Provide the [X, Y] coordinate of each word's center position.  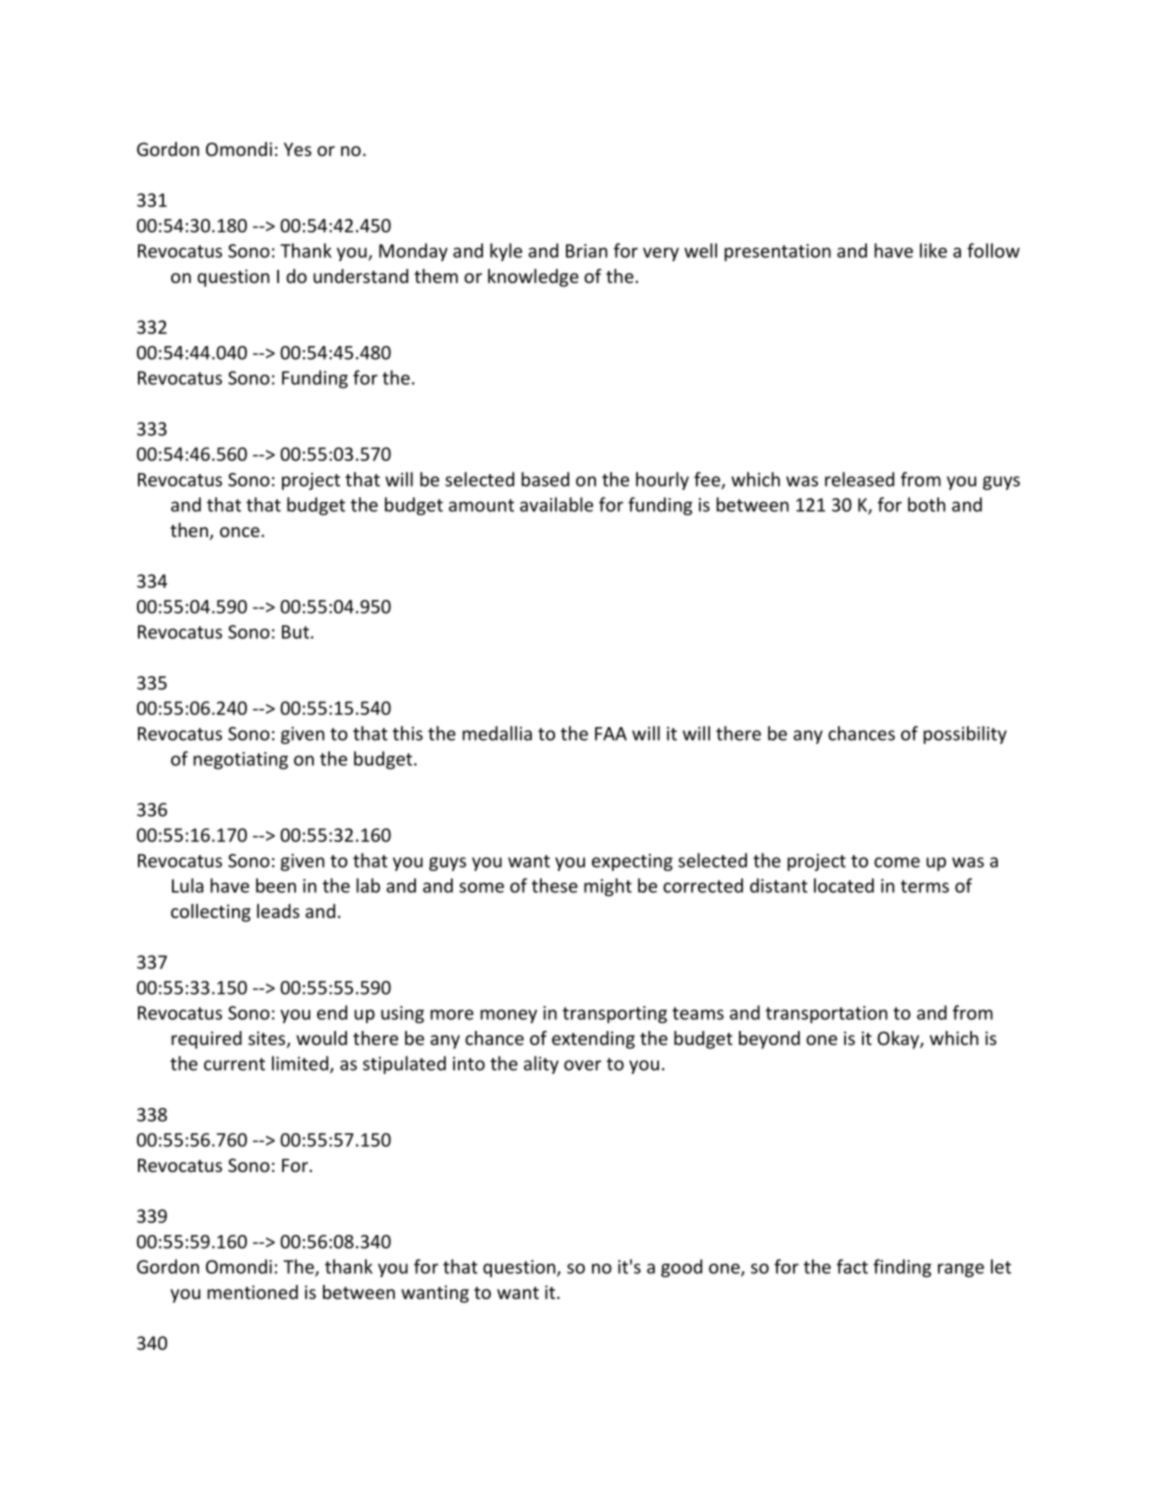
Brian [586, 251]
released [859, 479]
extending [593, 1040]
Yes [298, 149]
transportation [826, 1014]
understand [360, 276]
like [933, 250]
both [926, 504]
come [897, 862]
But [295, 632]
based [545, 479]
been [276, 885]
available [556, 504]
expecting [632, 862]
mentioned [252, 1292]
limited [300, 1063]
